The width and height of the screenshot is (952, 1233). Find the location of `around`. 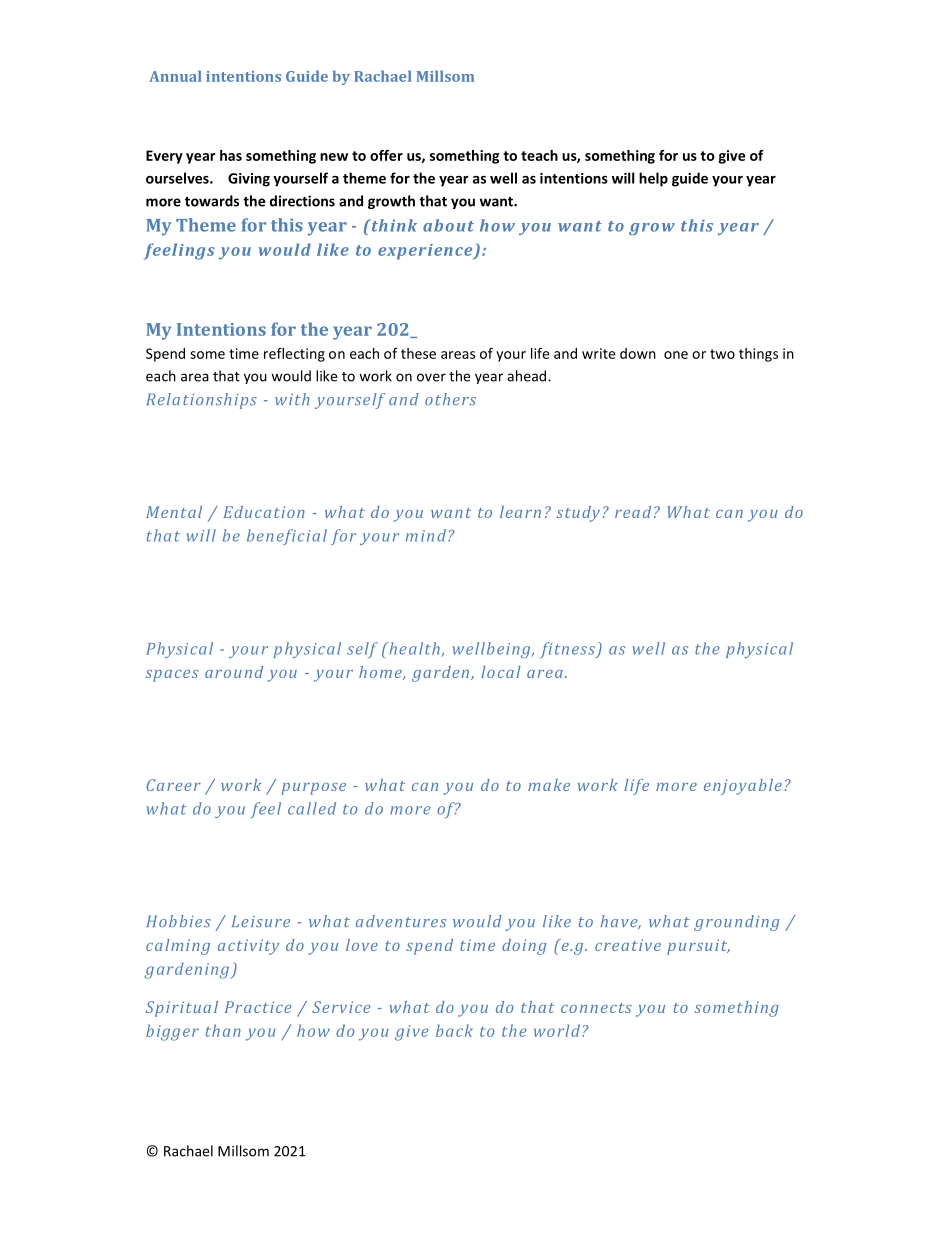

around is located at coordinates (234, 672).
